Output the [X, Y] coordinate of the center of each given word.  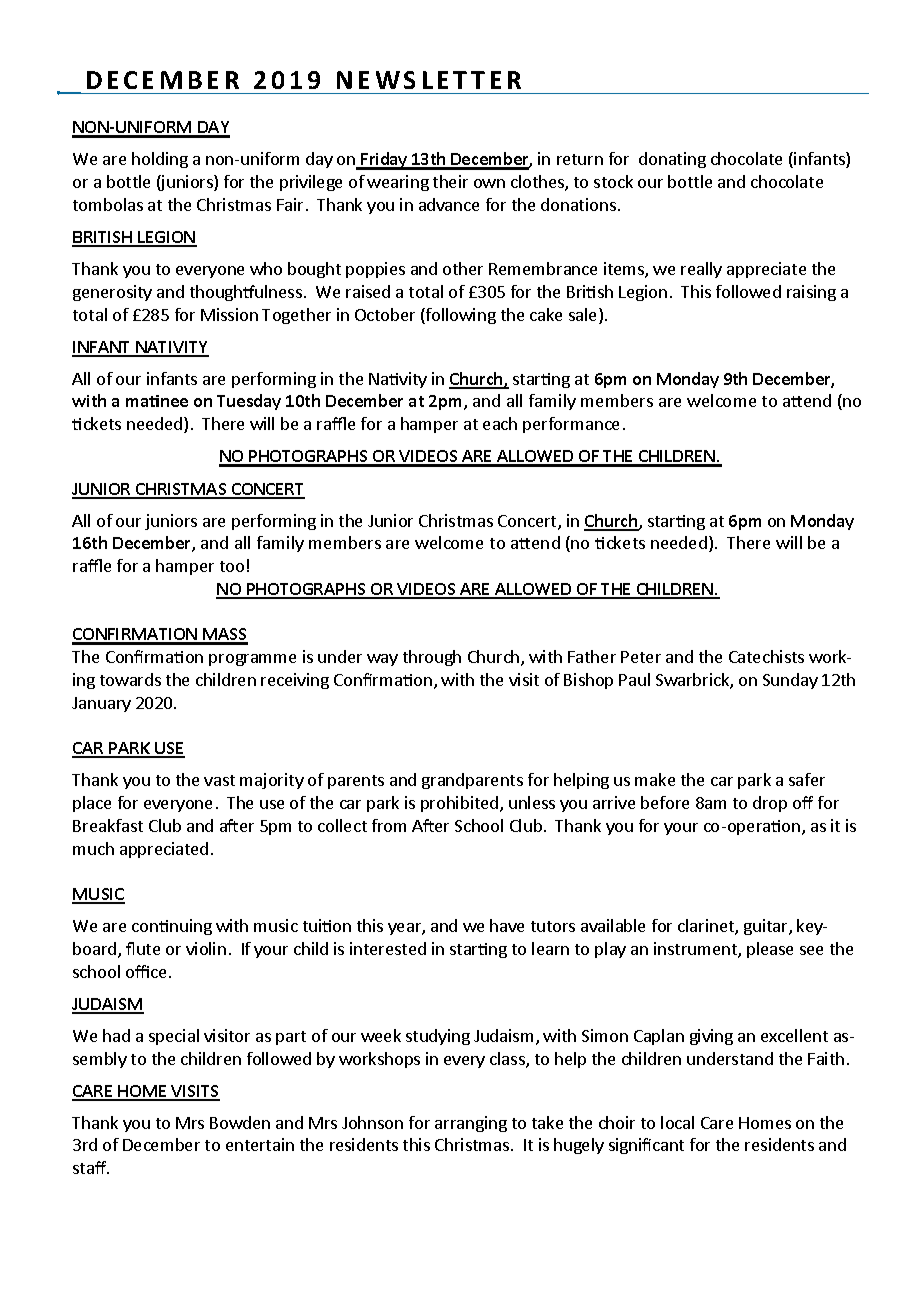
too [232, 566]
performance [571, 425]
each [500, 423]
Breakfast [108, 825]
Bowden [240, 1122]
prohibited [461, 804]
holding [160, 160]
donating [672, 160]
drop [770, 804]
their [450, 181]
